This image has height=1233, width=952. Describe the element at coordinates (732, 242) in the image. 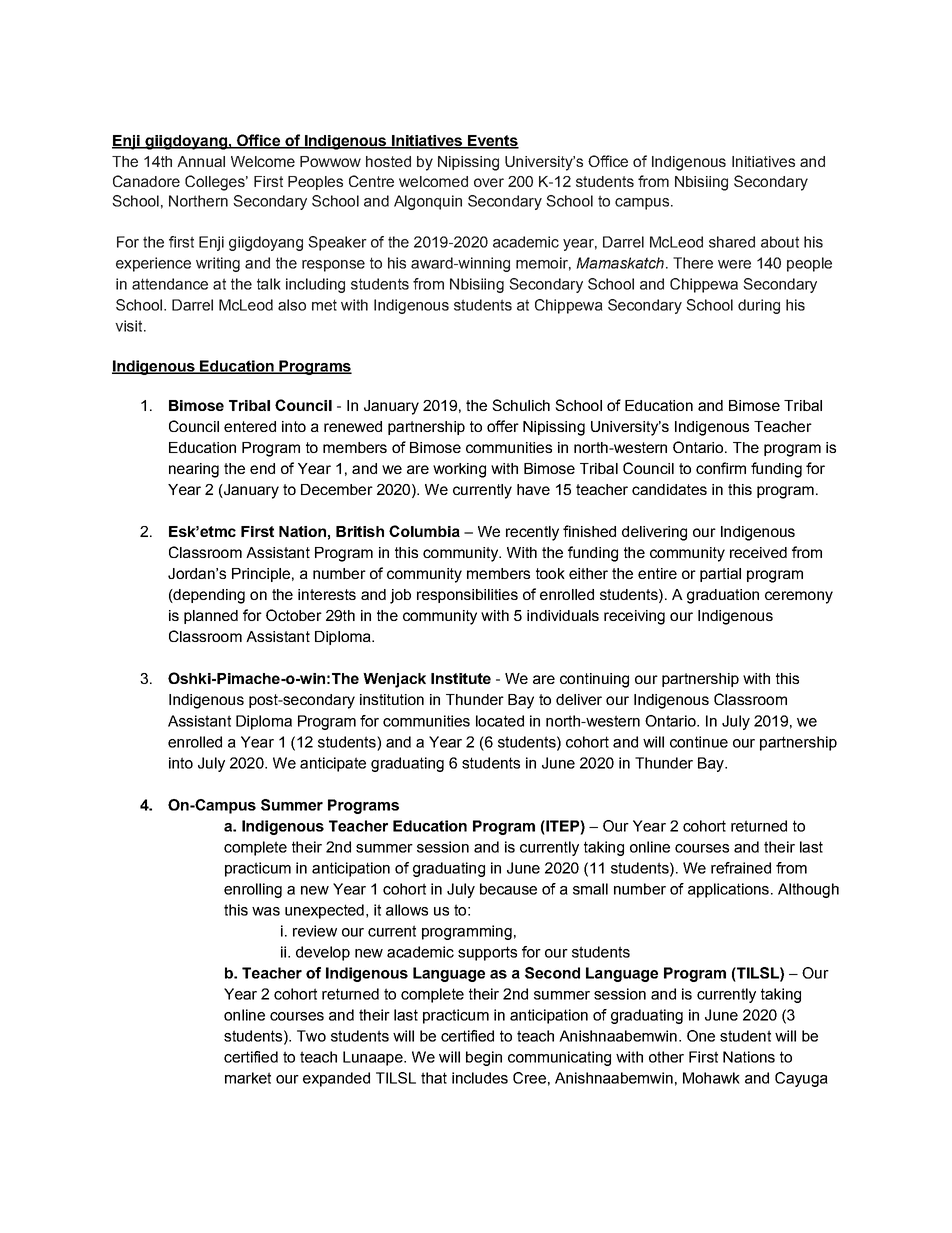

I see `shared` at that location.
